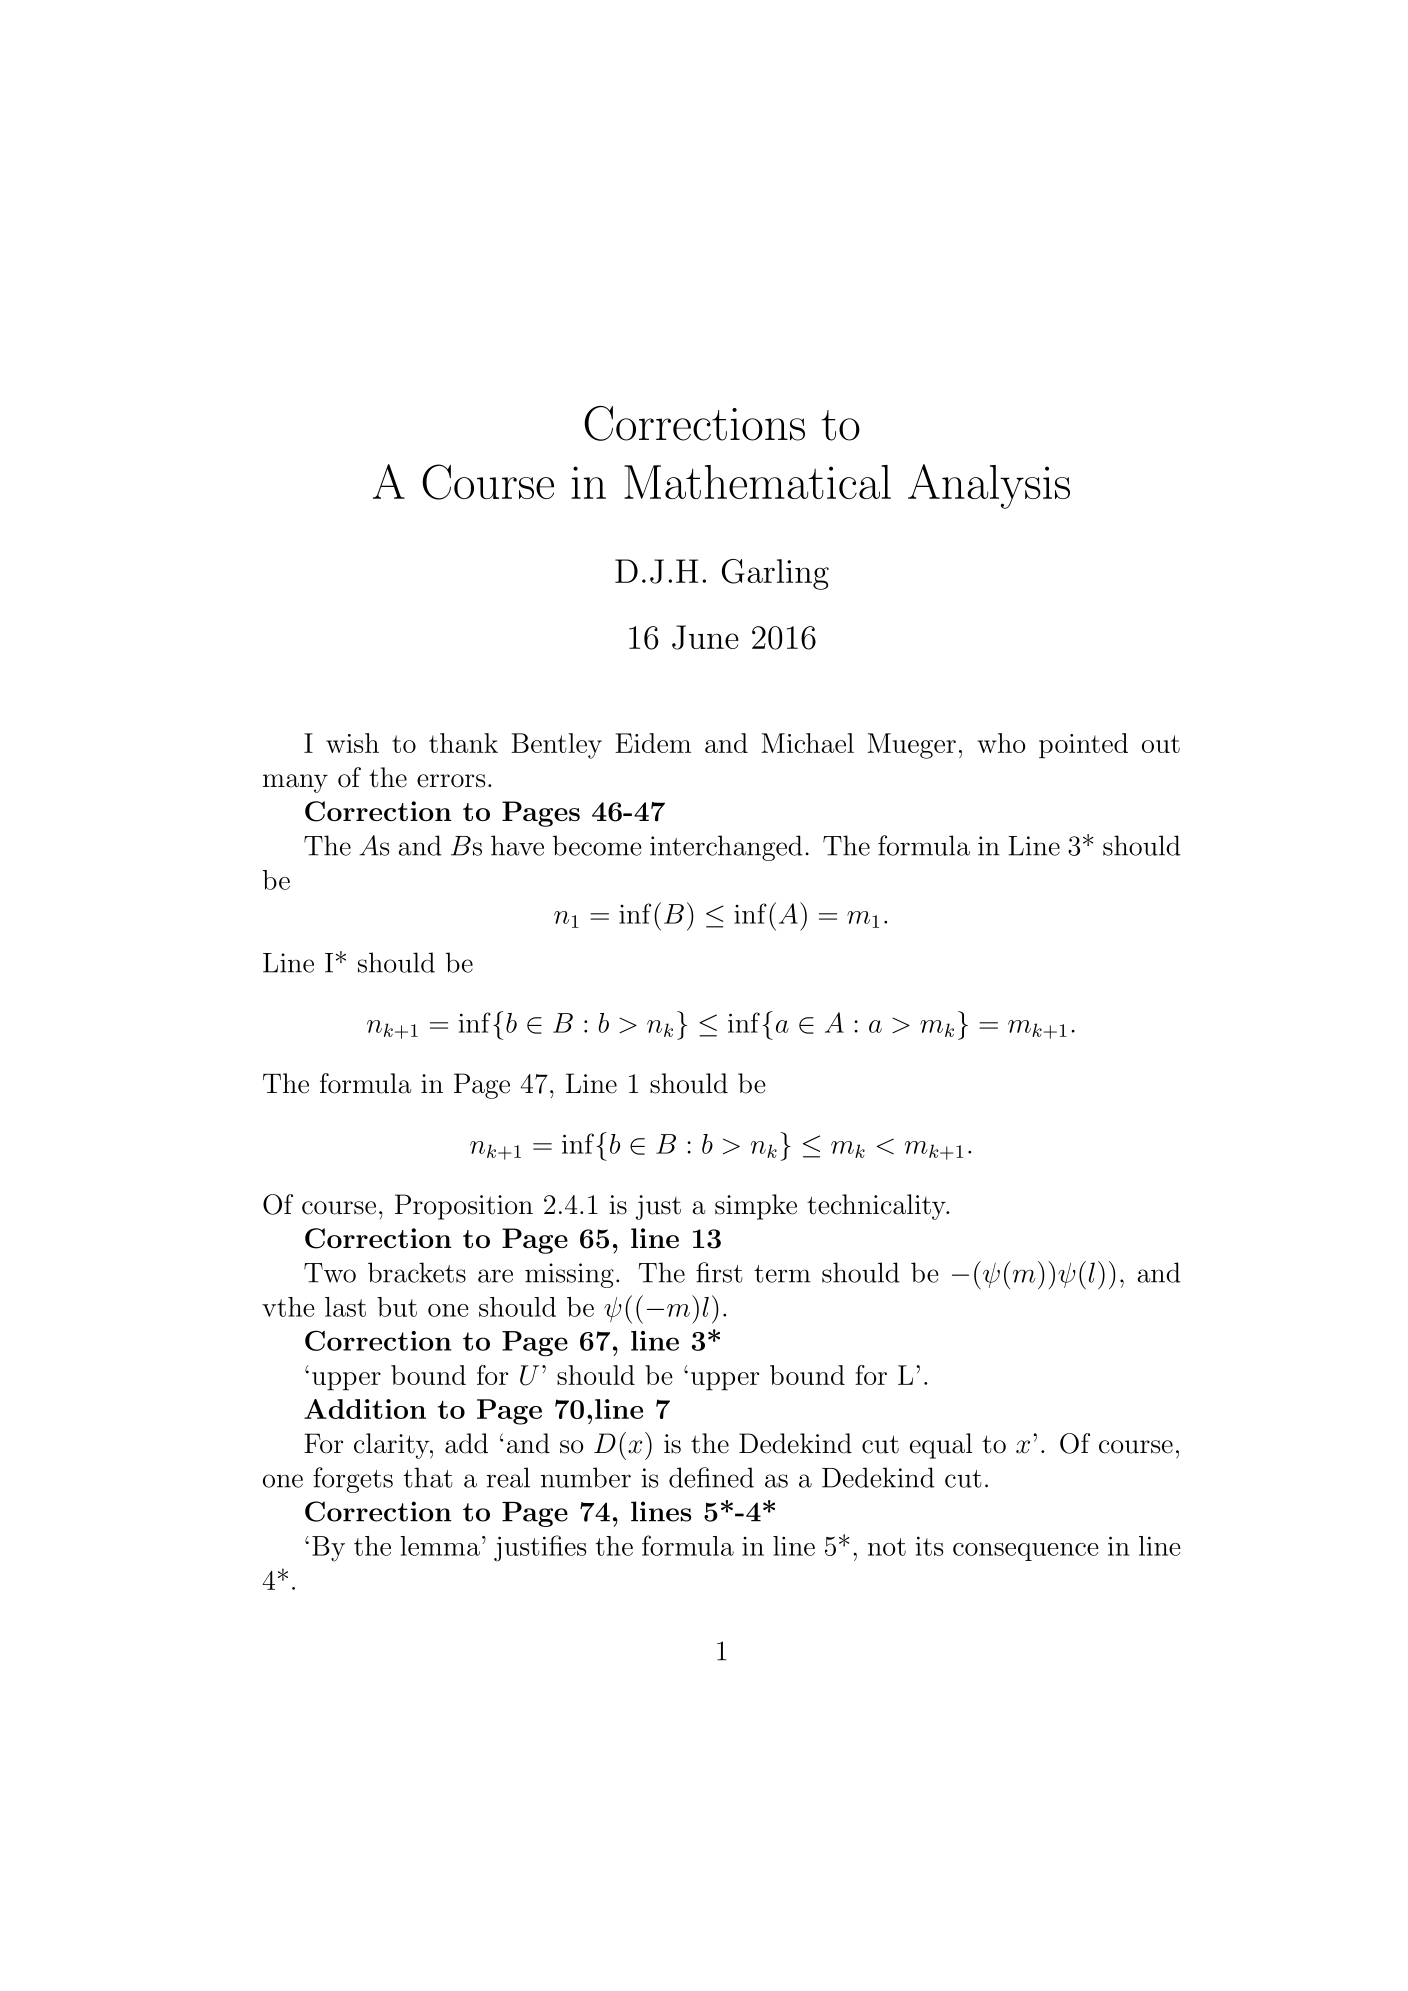 The width and height of the page is (1408, 1991). I want to click on term, so click(782, 1274).
